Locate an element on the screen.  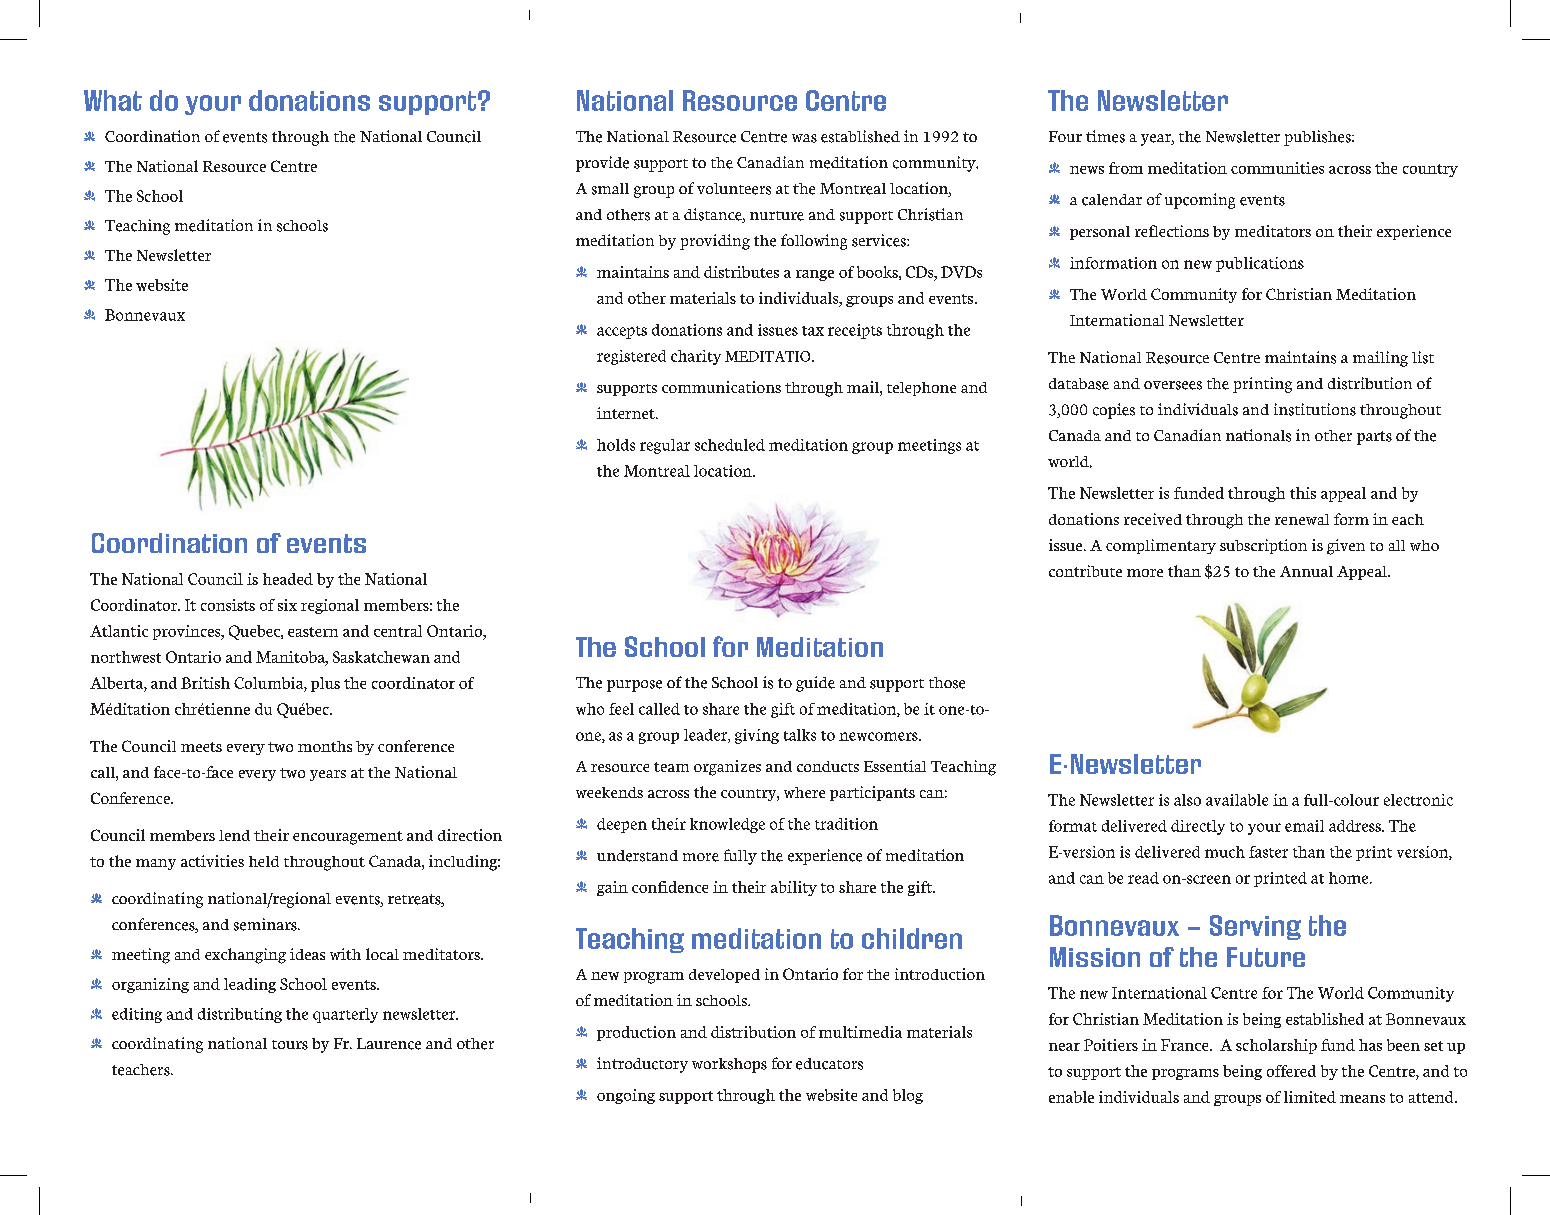
six is located at coordinates (287, 605).
